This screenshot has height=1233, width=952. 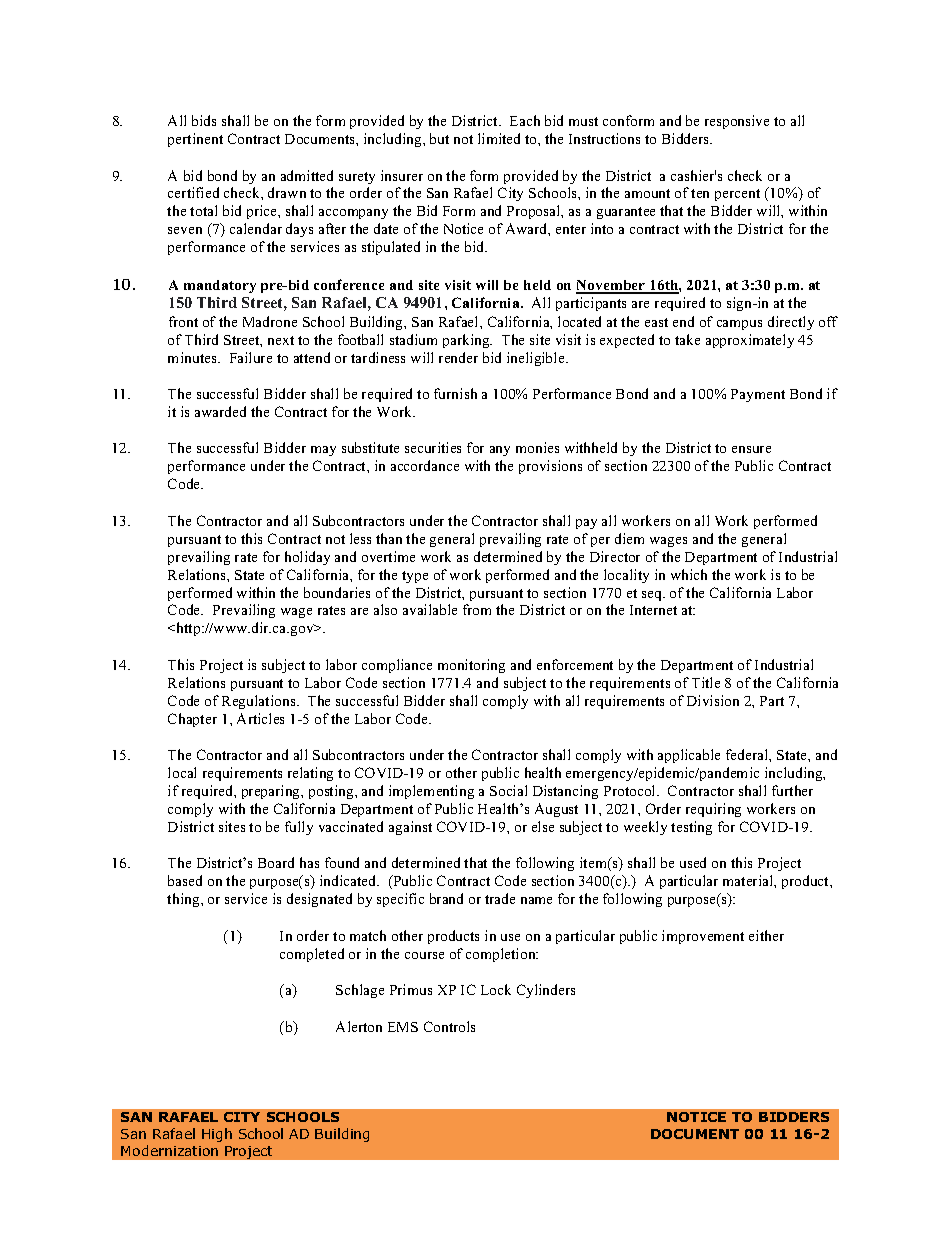 I want to click on admitted, so click(x=307, y=175).
